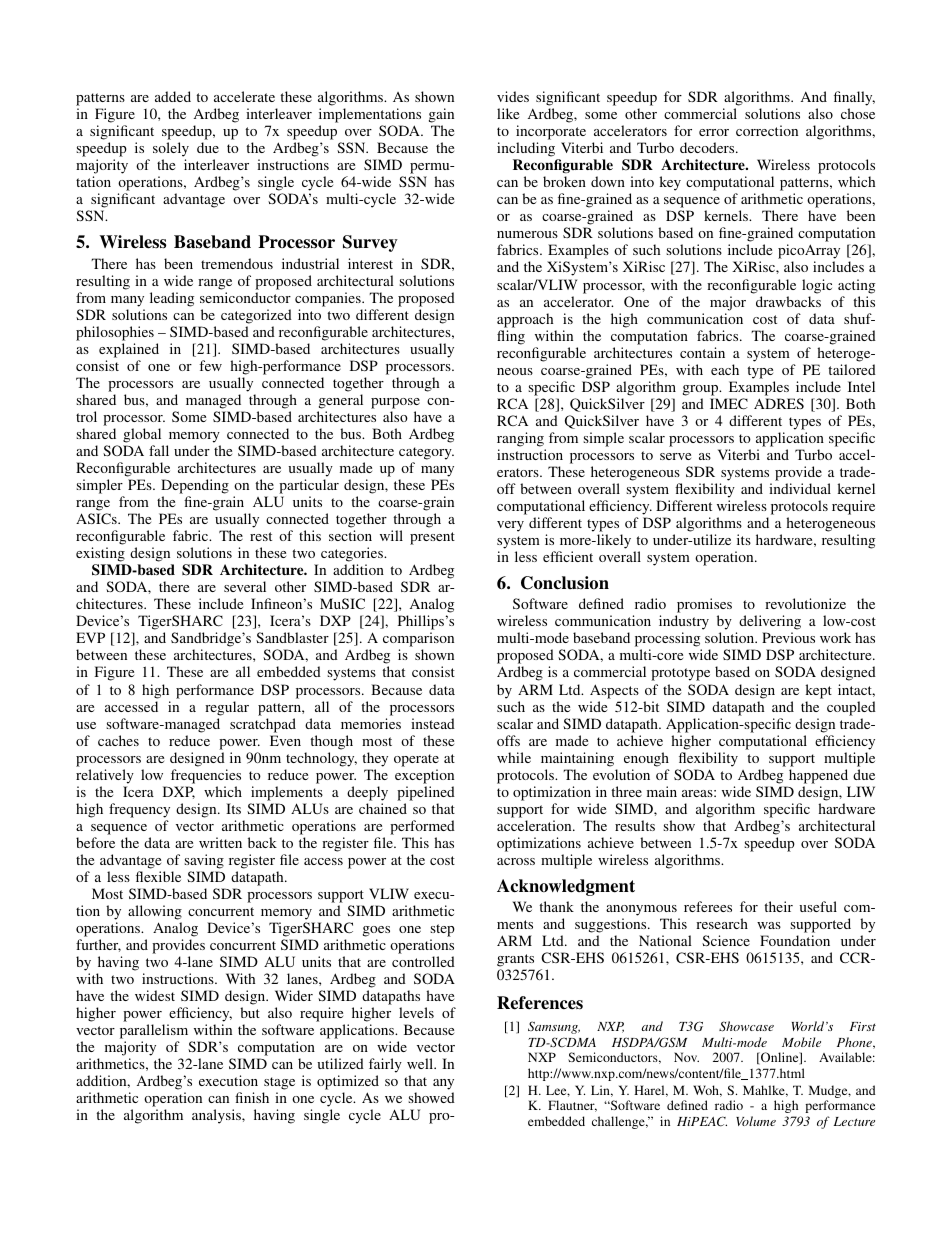 This screenshot has width=952, height=1233. Describe the element at coordinates (245, 586) in the screenshot. I see `several` at that location.
